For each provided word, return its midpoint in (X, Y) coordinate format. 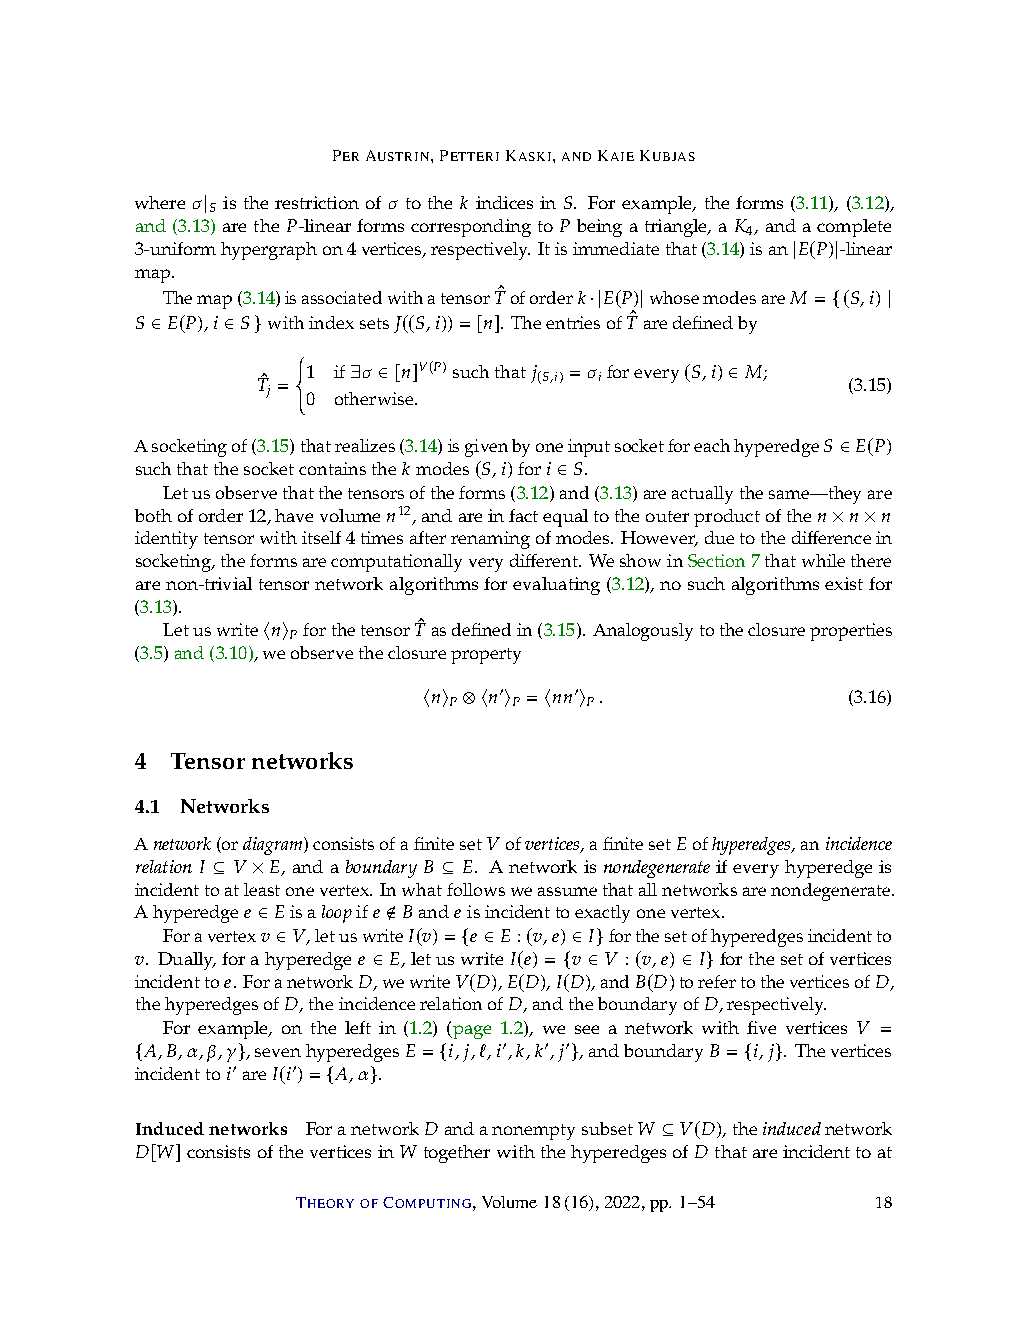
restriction (317, 202)
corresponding (471, 228)
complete (854, 228)
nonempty (533, 1132)
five (761, 1027)
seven (278, 1052)
